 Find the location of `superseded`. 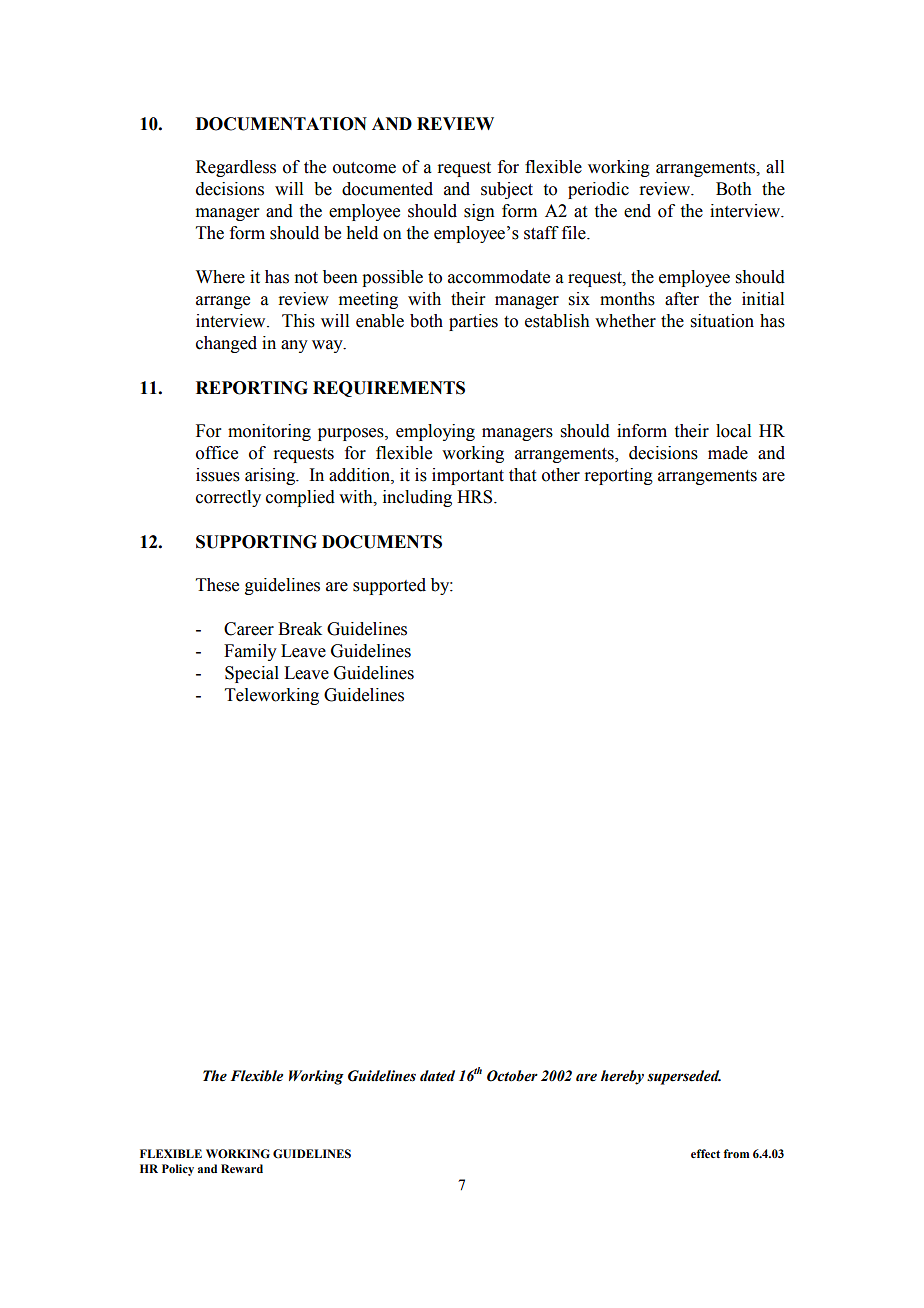

superseded is located at coordinates (684, 1077).
